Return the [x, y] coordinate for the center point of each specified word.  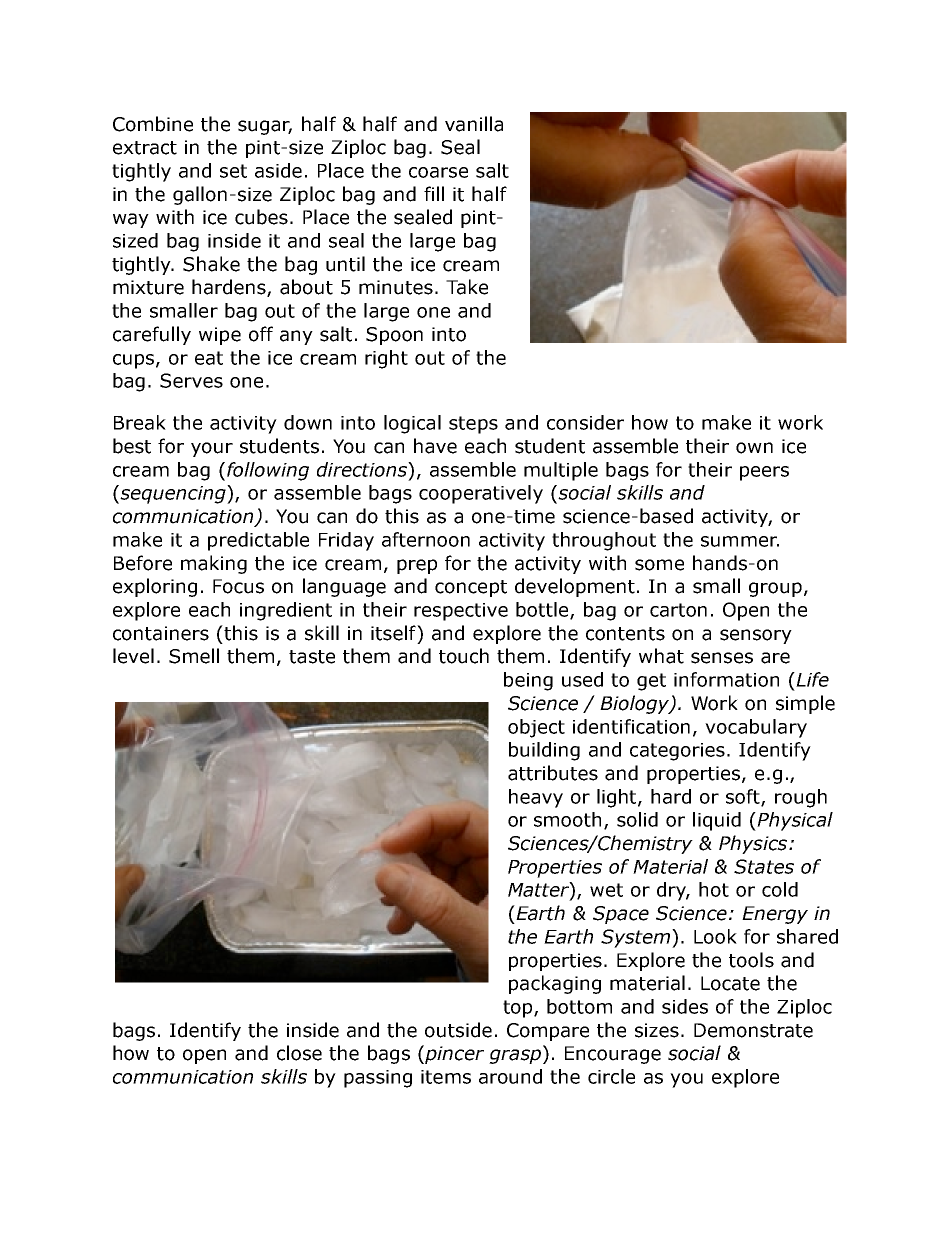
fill [434, 193]
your [212, 449]
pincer [453, 1054]
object [536, 728]
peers [764, 473]
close [299, 1053]
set [233, 171]
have [435, 446]
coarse [438, 172]
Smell [194, 656]
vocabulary [756, 728]
